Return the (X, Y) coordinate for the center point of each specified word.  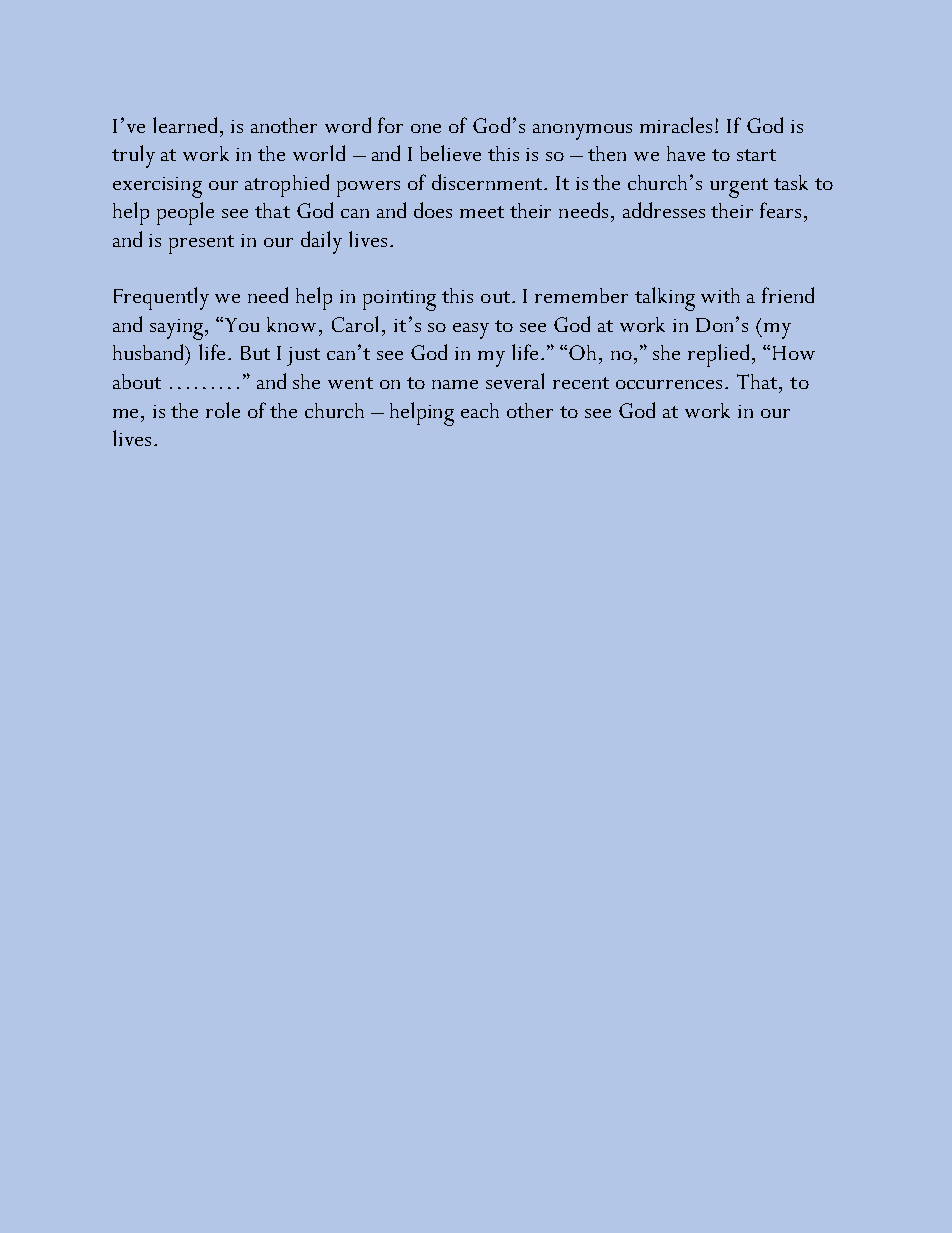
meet (482, 212)
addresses (664, 210)
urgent (739, 188)
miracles (678, 125)
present (201, 244)
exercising (157, 187)
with (720, 295)
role (223, 410)
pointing (399, 300)
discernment (488, 182)
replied (720, 355)
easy (471, 331)
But (255, 353)
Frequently (161, 298)
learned (185, 125)
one (426, 128)
